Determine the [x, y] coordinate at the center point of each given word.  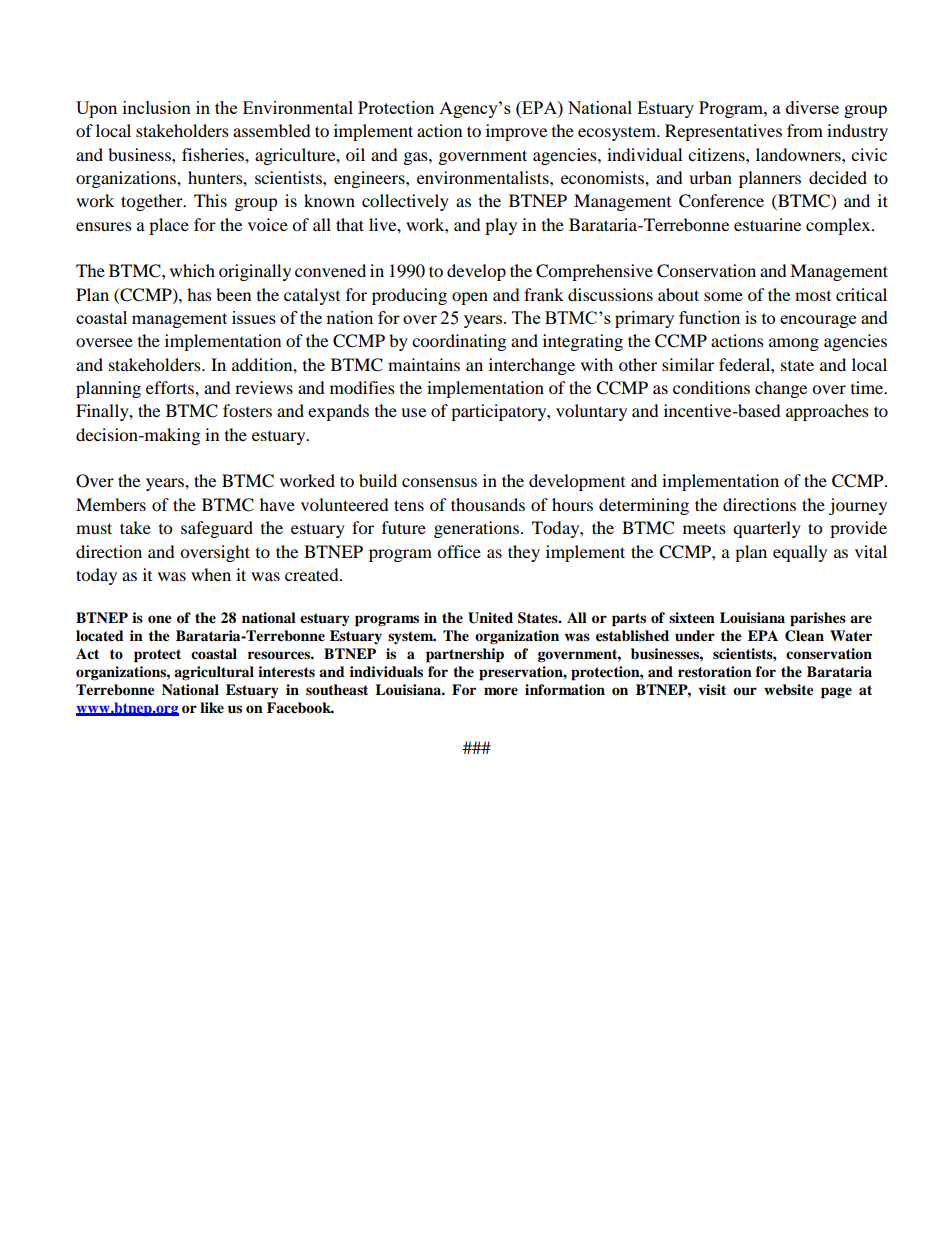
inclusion [157, 107]
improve [516, 132]
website [789, 690]
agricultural [214, 673]
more [501, 691]
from [805, 130]
